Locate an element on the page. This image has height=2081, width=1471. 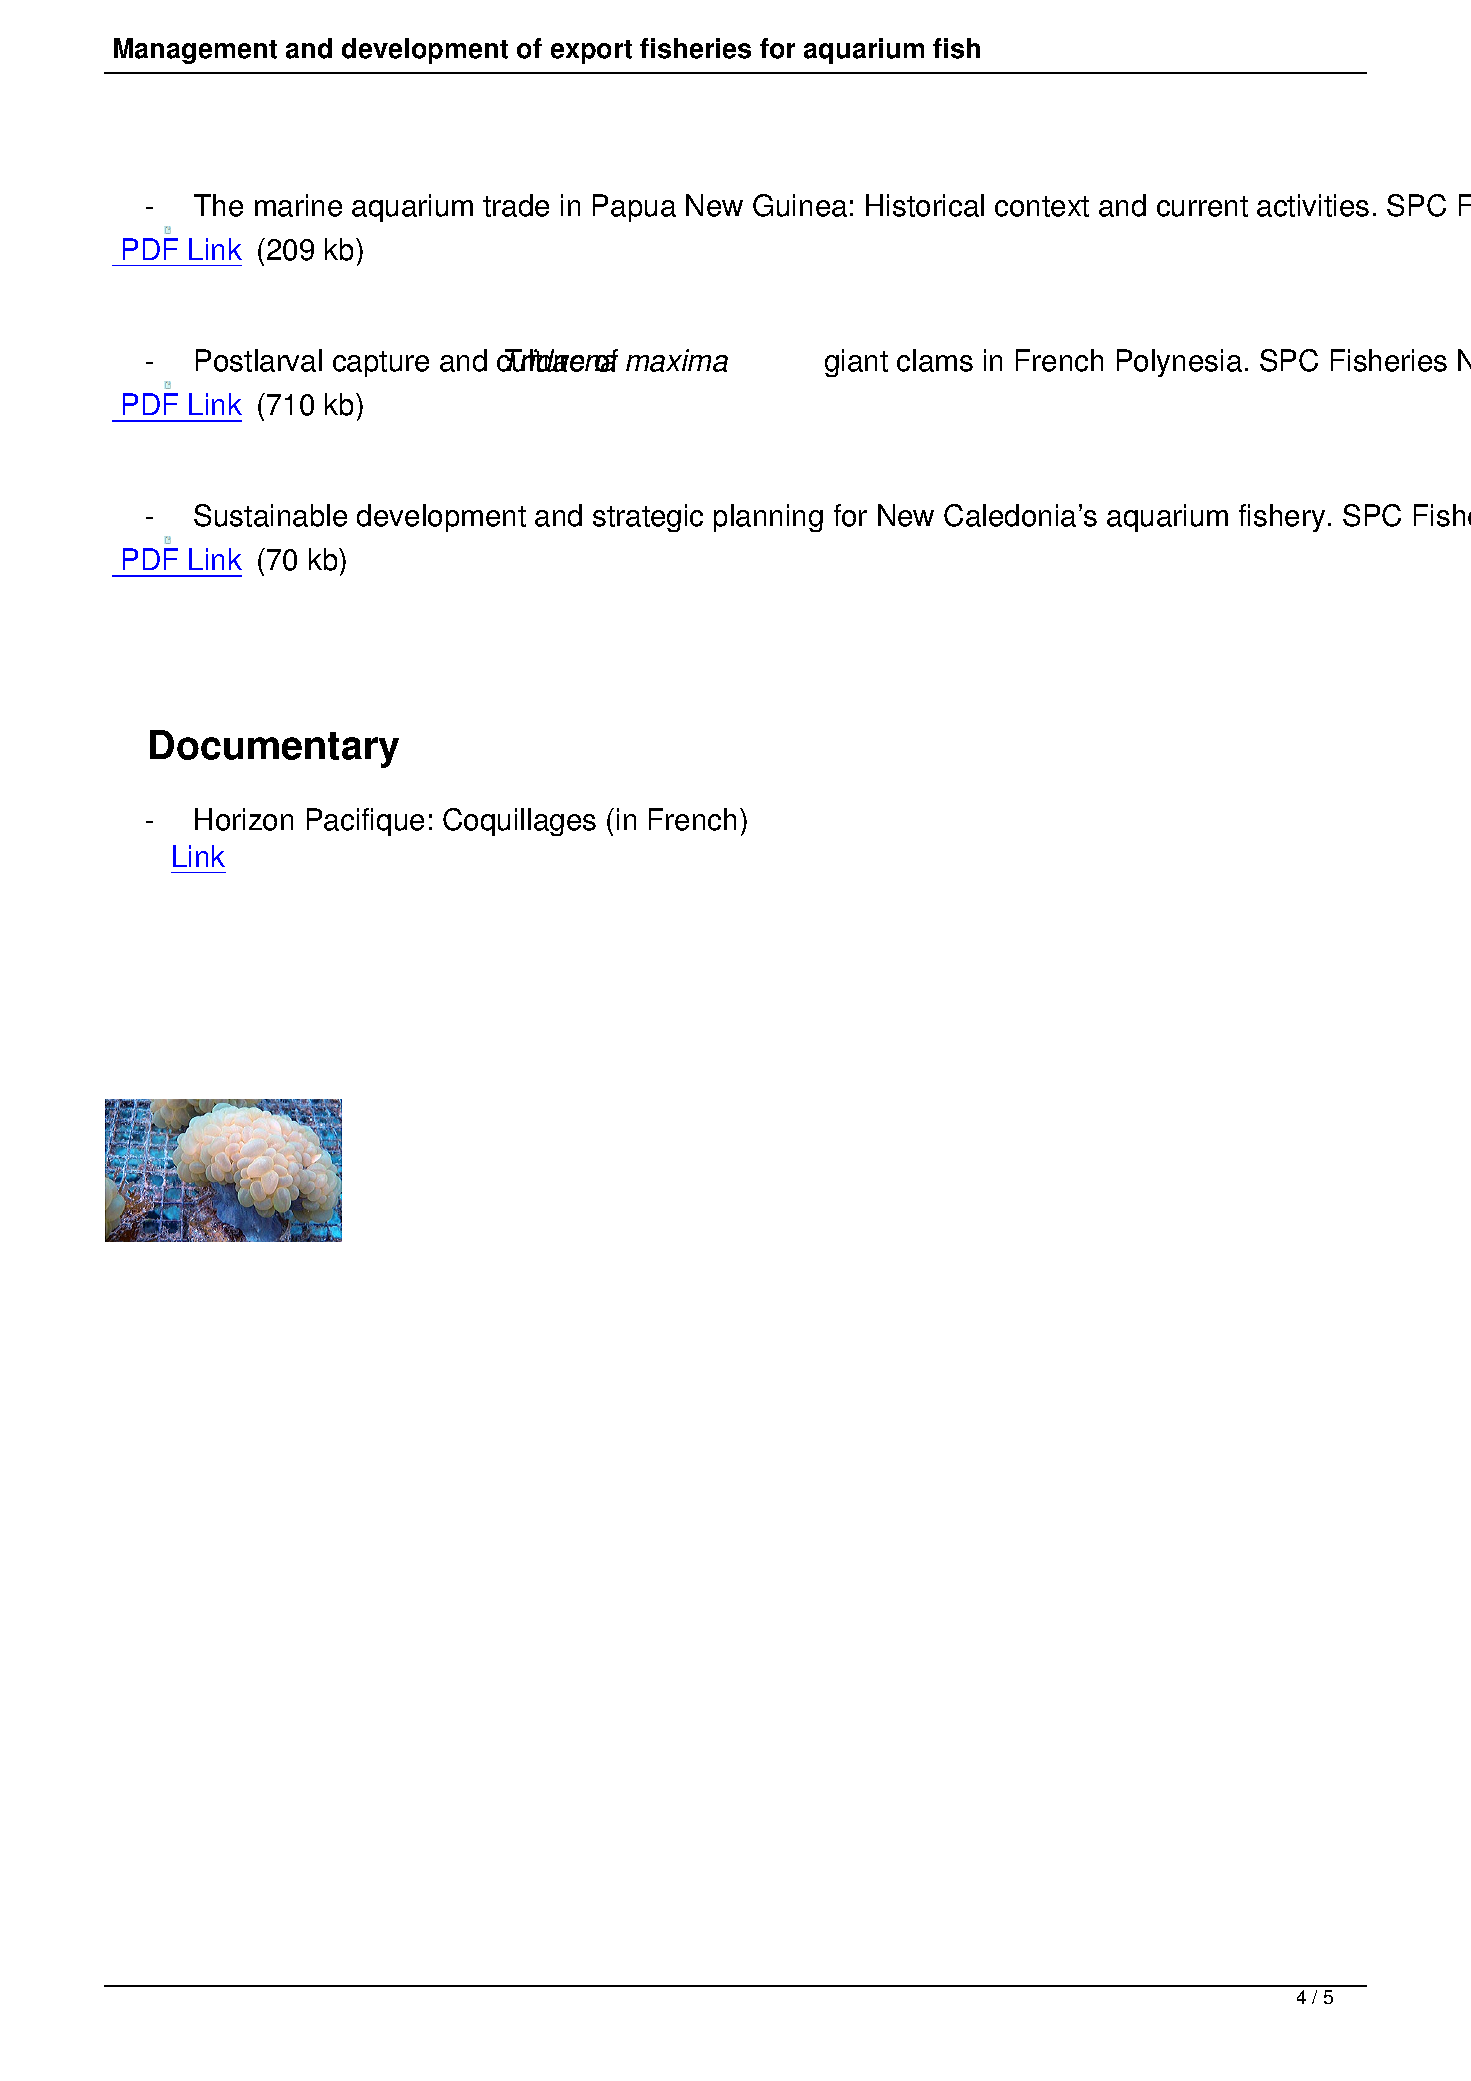
current is located at coordinates (1202, 206).
